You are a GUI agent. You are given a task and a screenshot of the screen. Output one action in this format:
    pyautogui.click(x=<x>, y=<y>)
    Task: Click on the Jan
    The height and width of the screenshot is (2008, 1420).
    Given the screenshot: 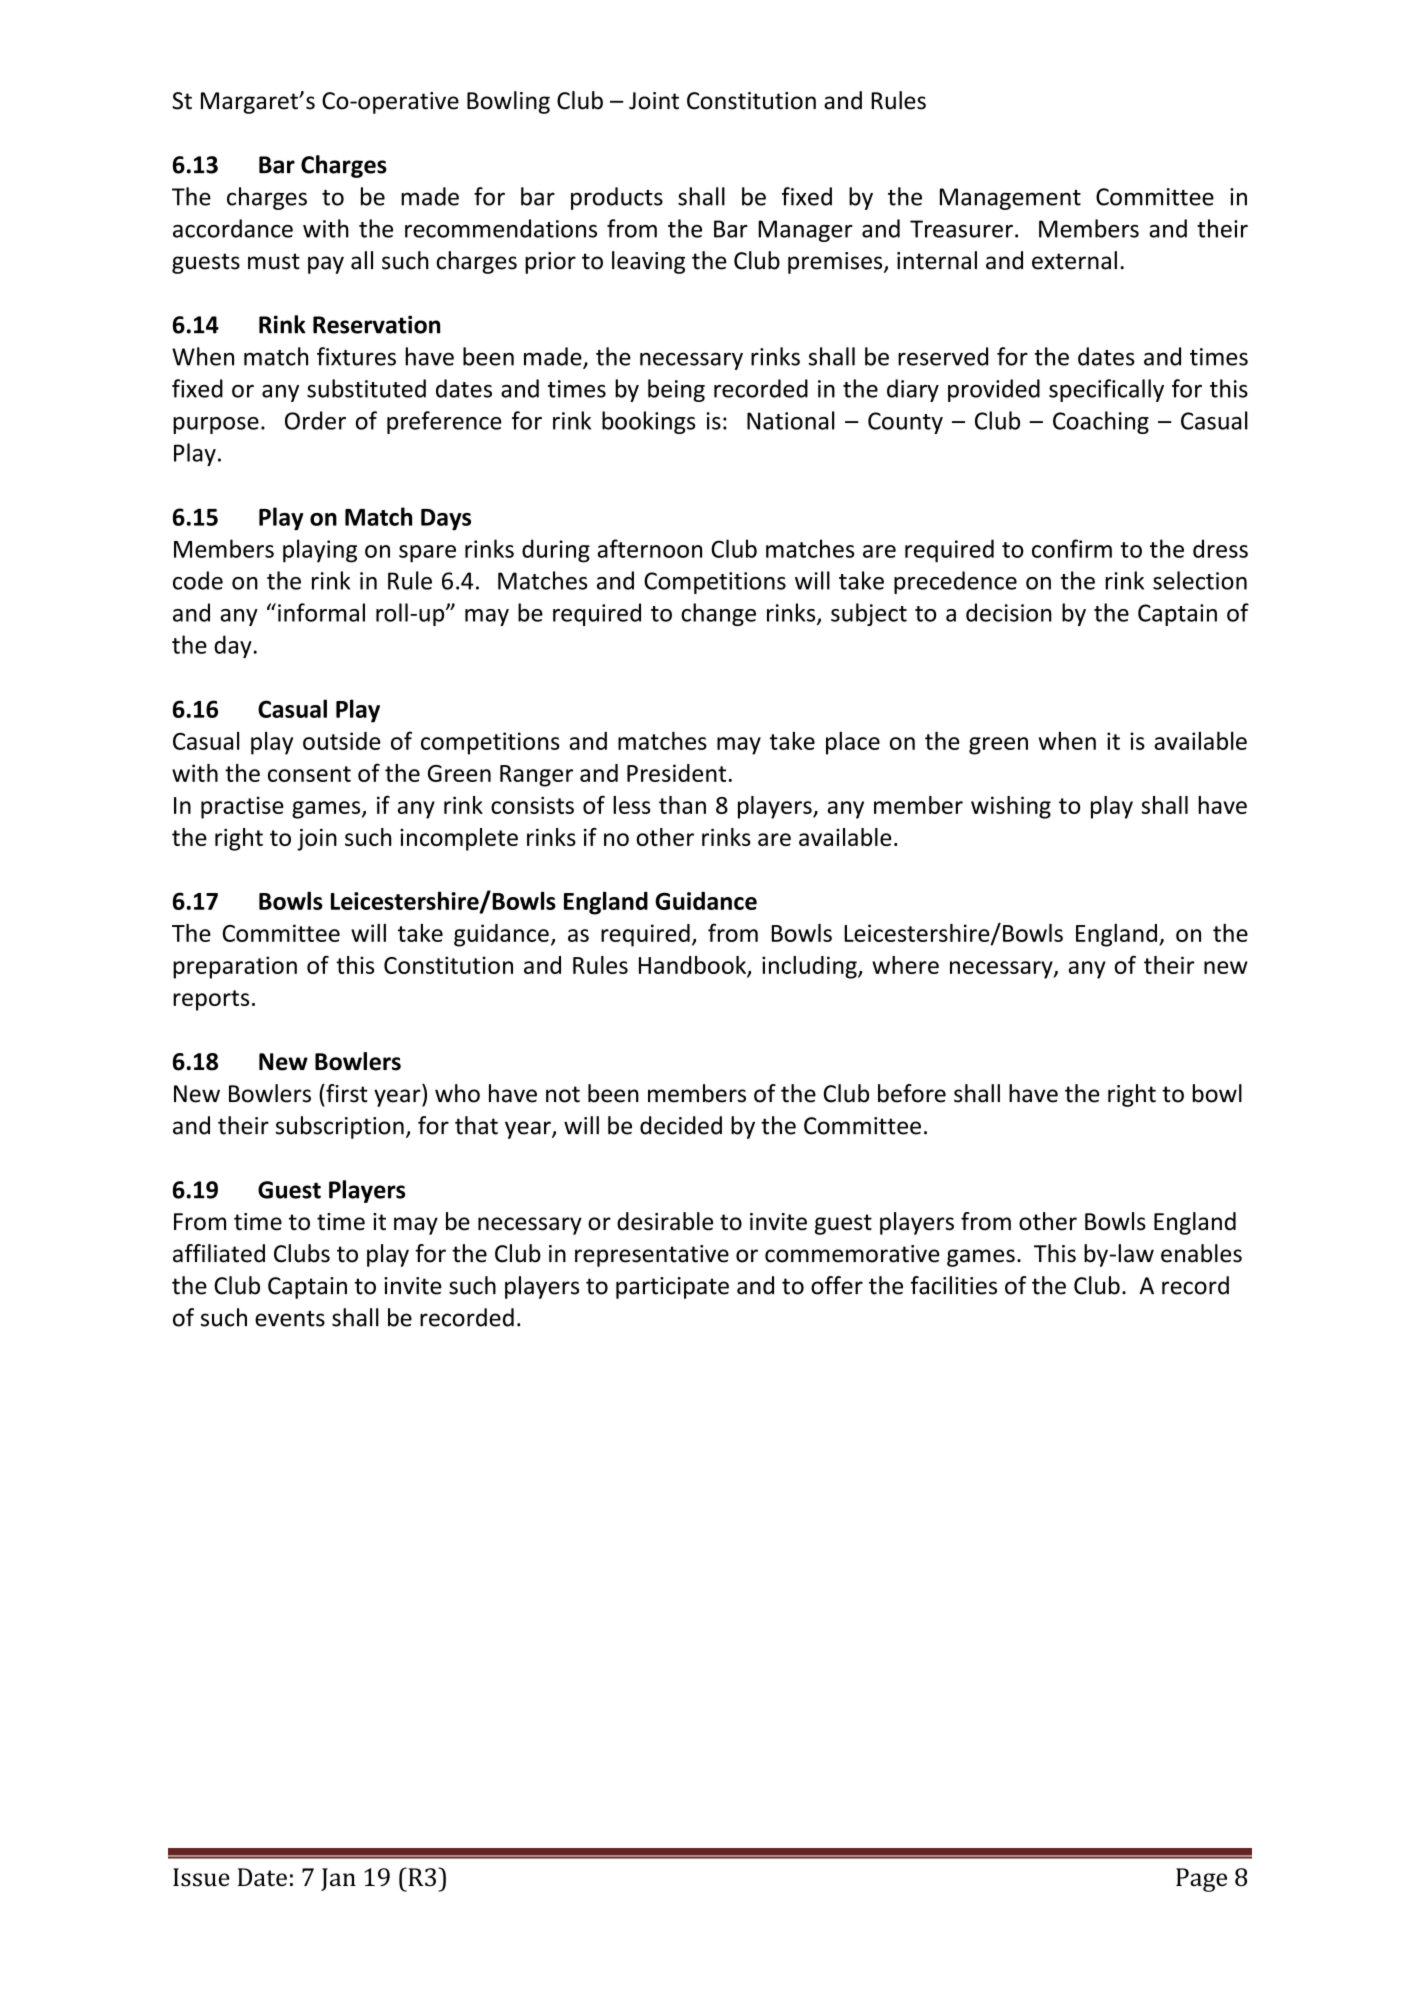 What is the action you would take?
    pyautogui.click(x=338, y=1879)
